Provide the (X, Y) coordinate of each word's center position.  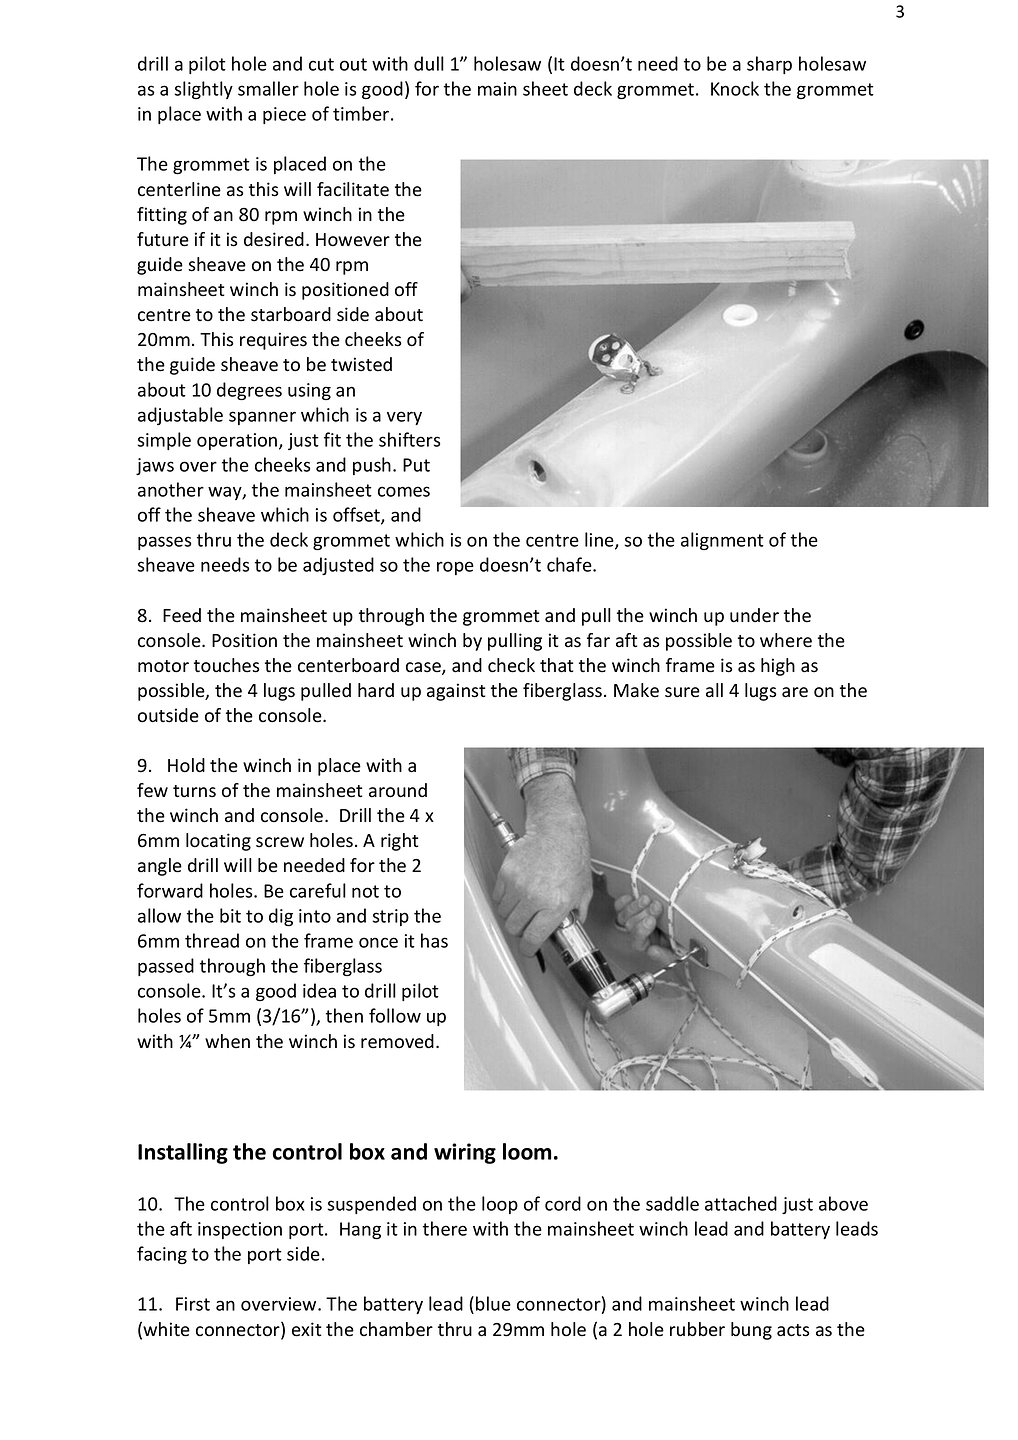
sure (682, 692)
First (193, 1304)
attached (741, 1203)
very (404, 418)
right (399, 842)
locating (218, 842)
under (754, 615)
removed (397, 1041)
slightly (204, 90)
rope (455, 568)
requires (273, 341)
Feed (182, 615)
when (227, 1041)
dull (429, 63)
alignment (722, 541)
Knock (735, 88)
